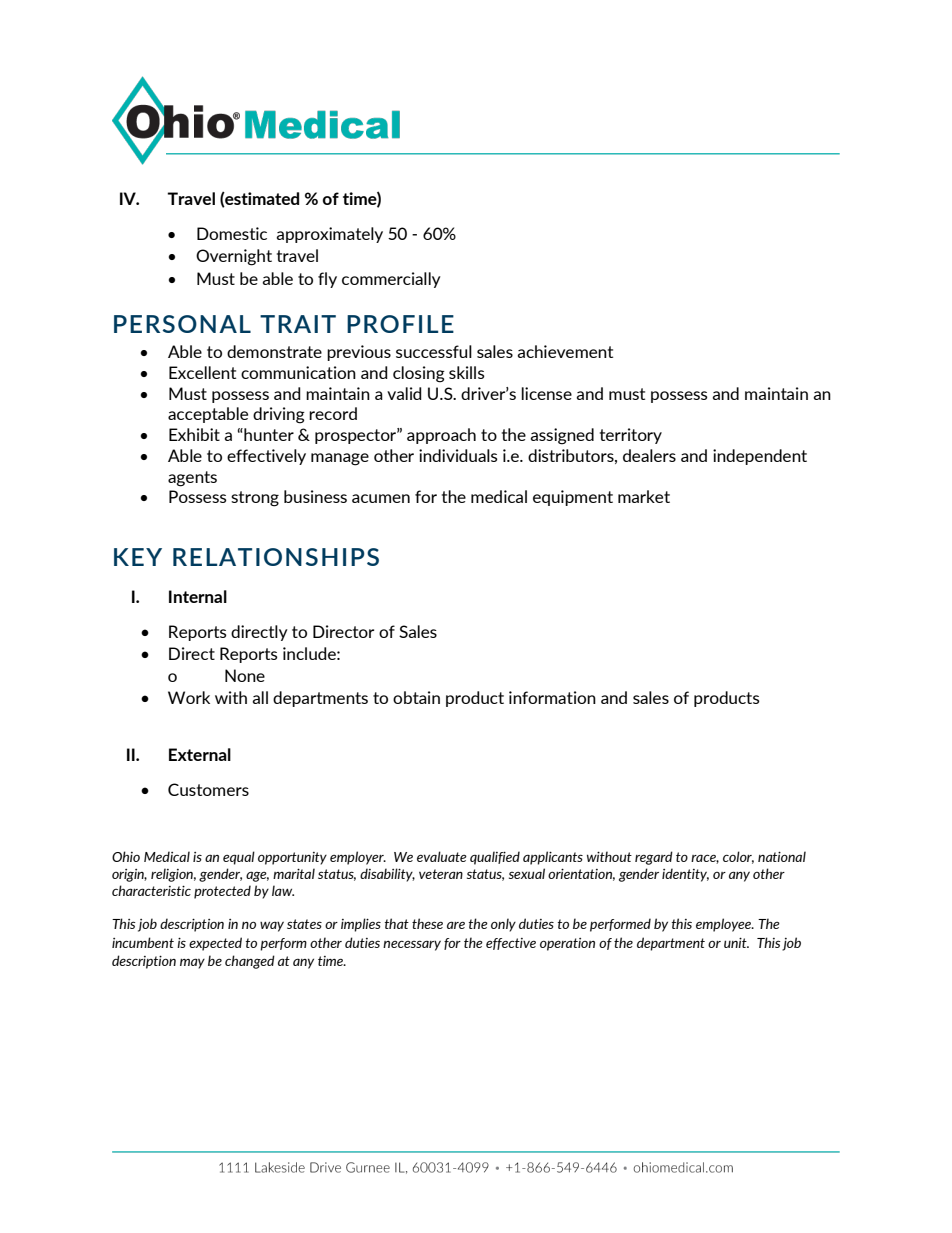  Describe the element at coordinates (458, 455) in the image. I see `individuals` at that location.
